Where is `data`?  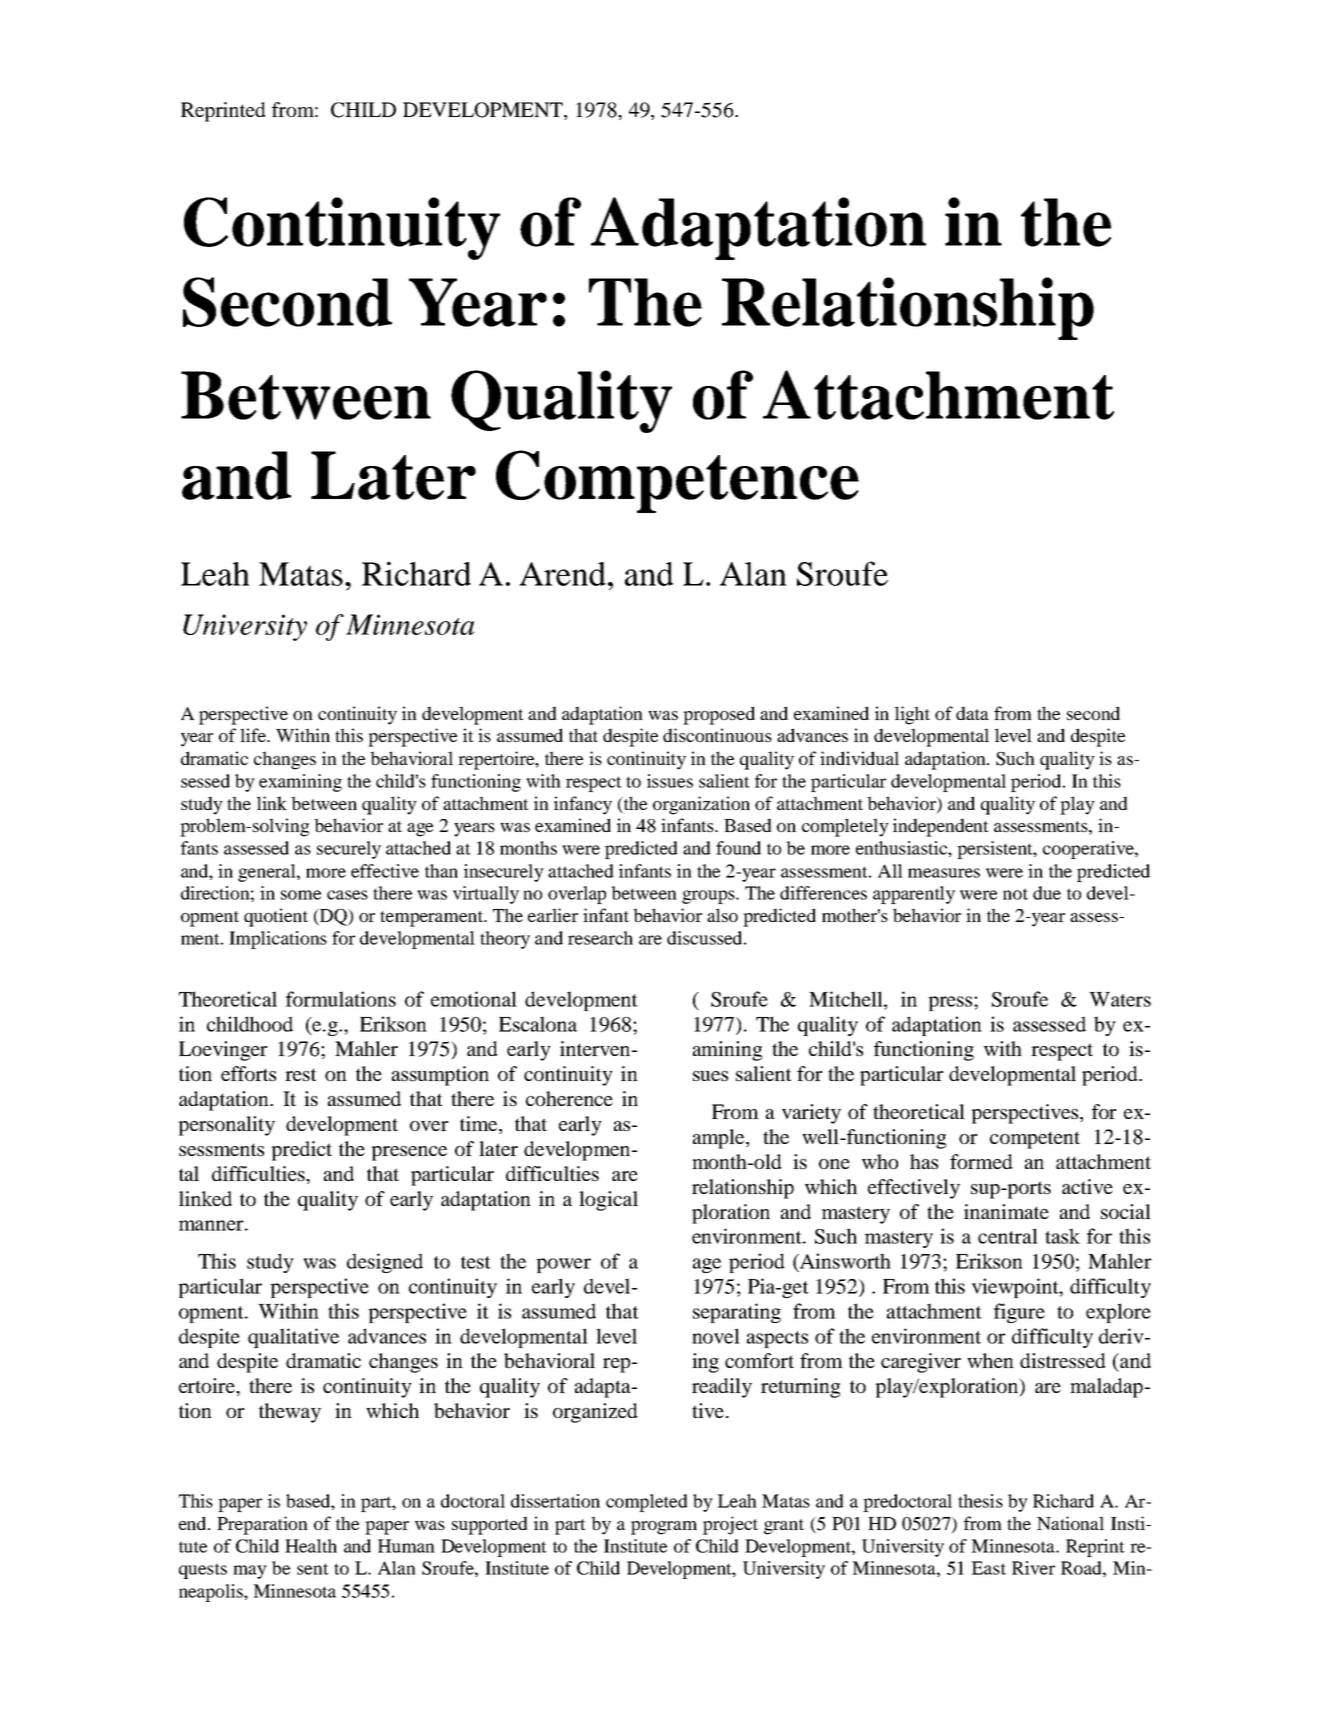
data is located at coordinates (972, 713).
